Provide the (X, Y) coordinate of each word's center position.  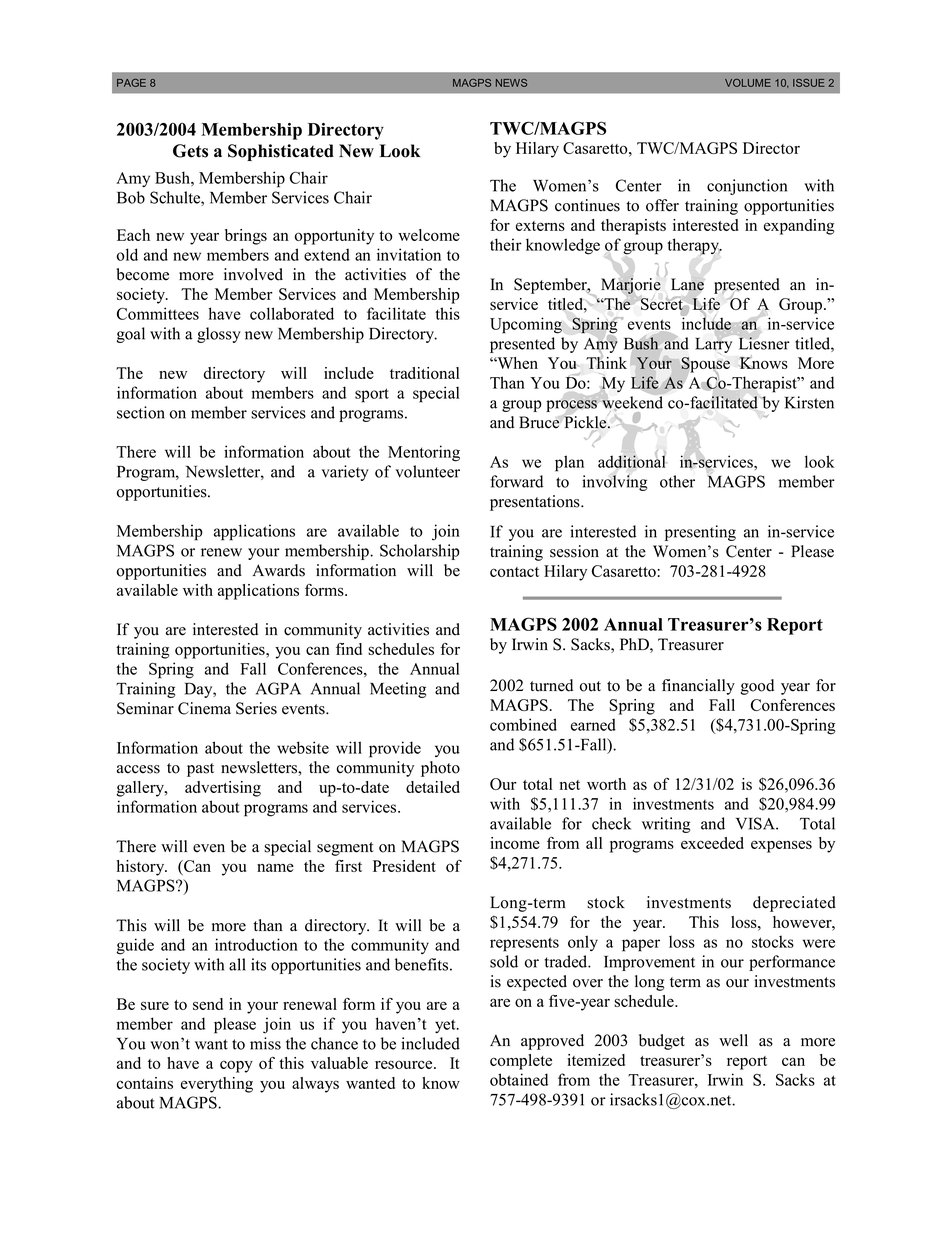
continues (587, 205)
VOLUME (748, 83)
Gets (190, 151)
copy (236, 1066)
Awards (278, 570)
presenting (700, 533)
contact (514, 572)
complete (521, 1062)
